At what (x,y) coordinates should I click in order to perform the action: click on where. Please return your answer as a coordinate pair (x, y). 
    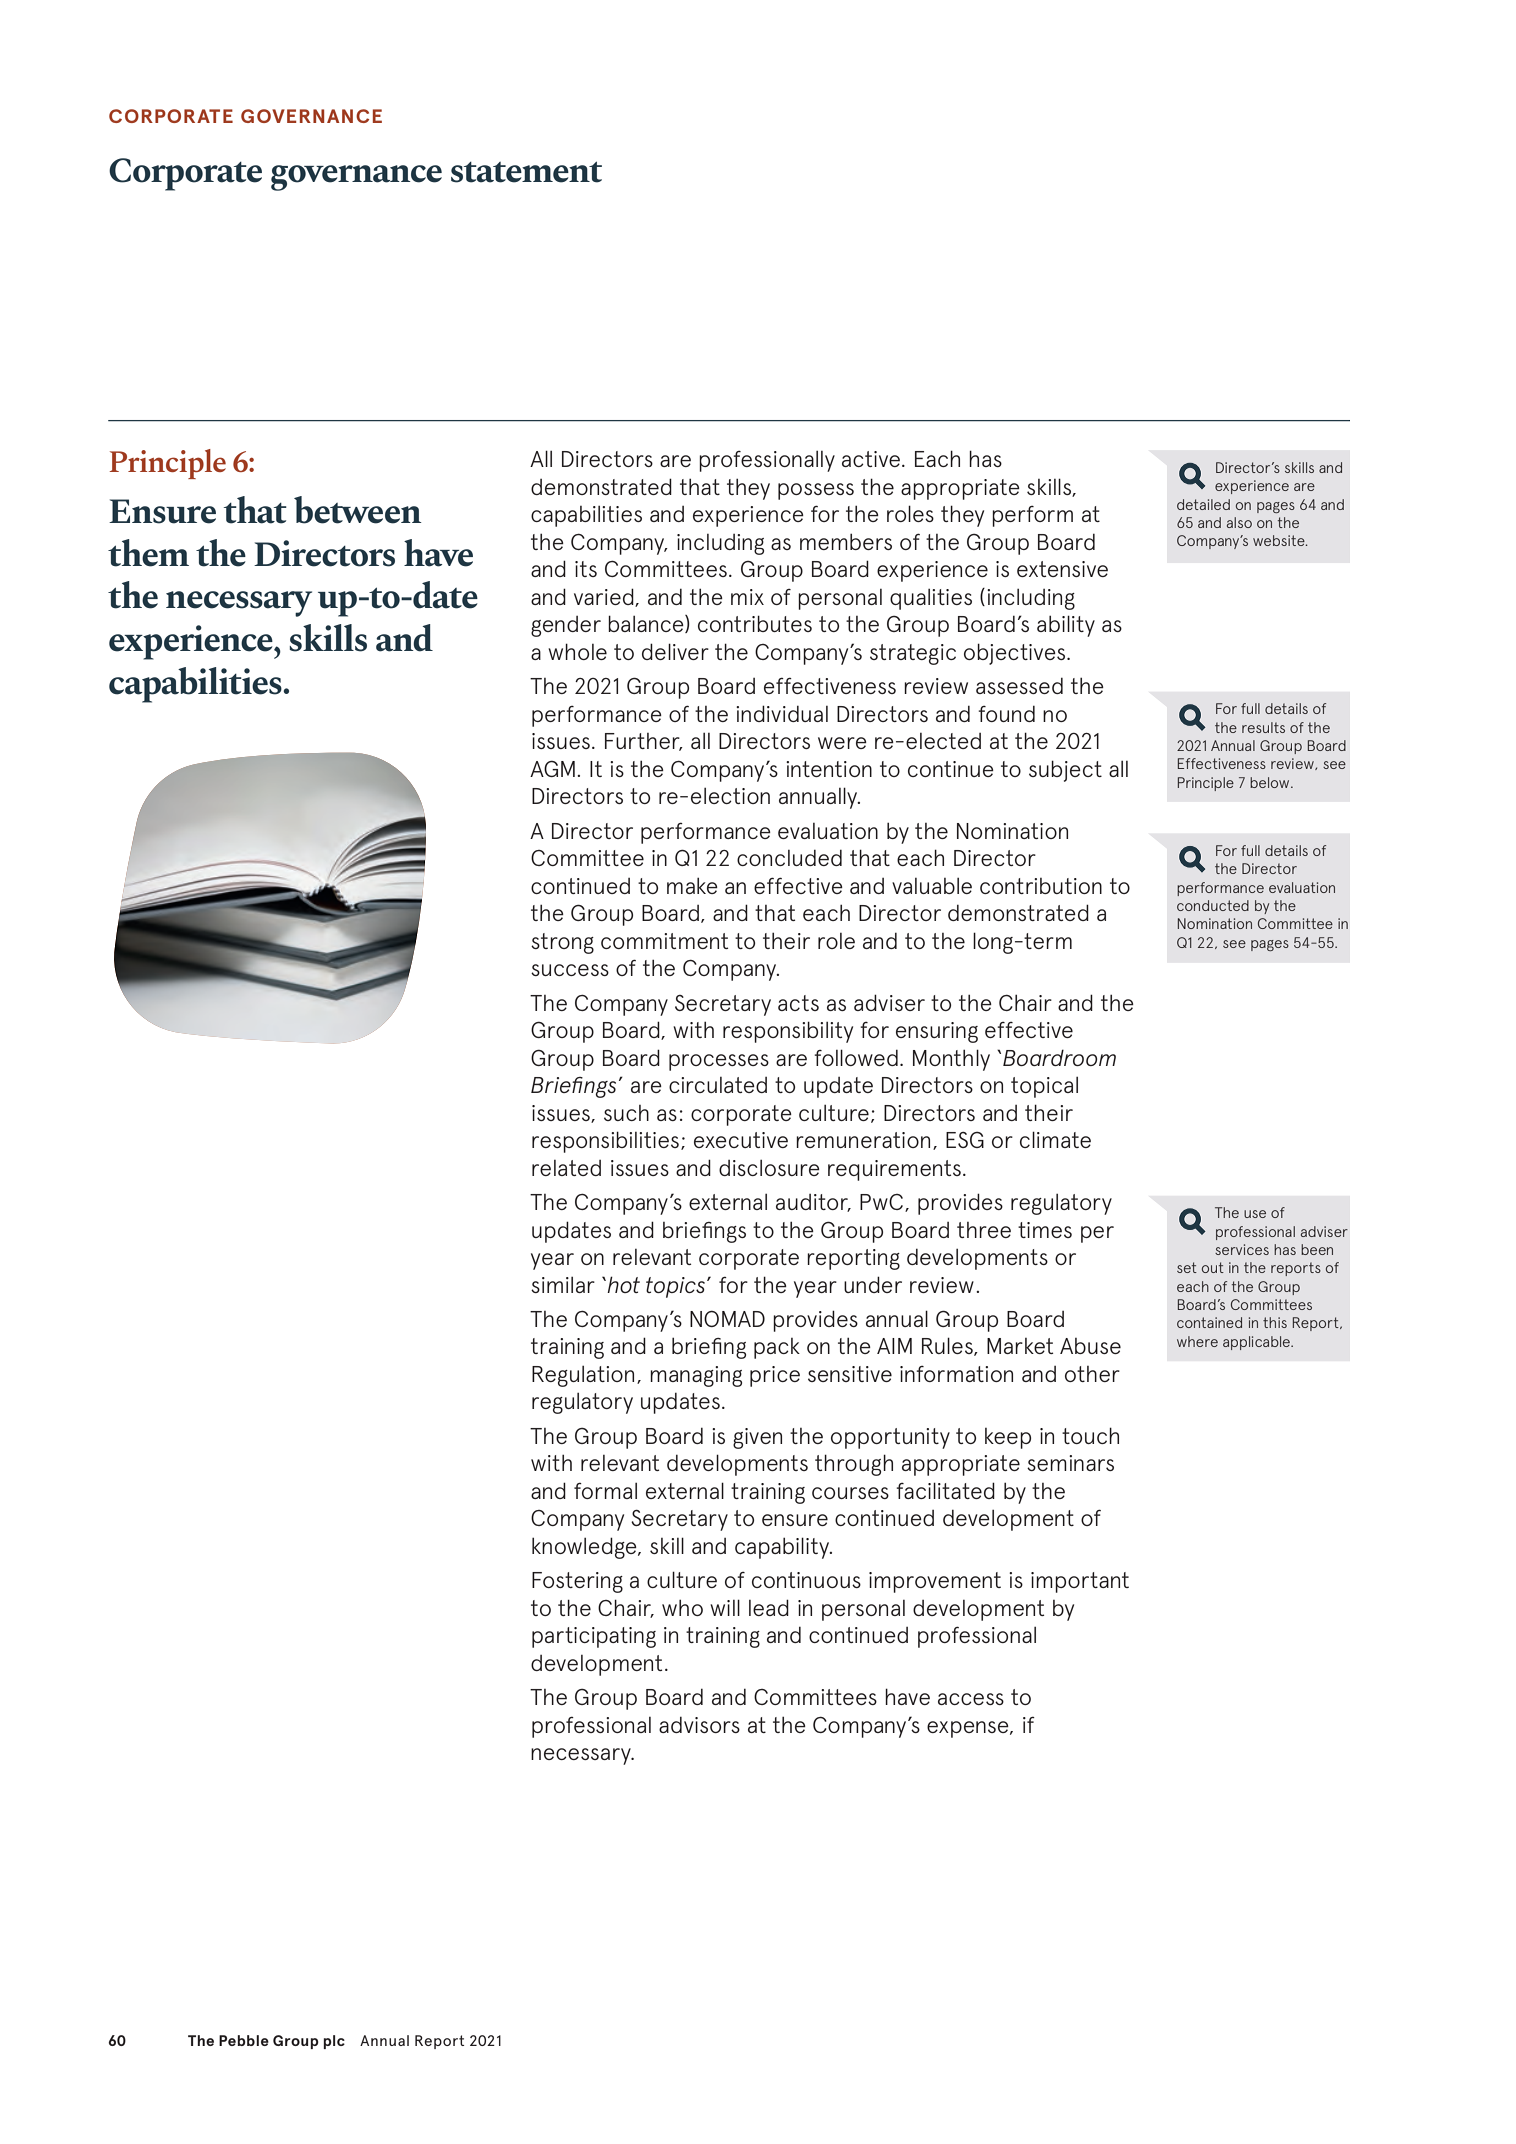
    Looking at the image, I should click on (1197, 1341).
